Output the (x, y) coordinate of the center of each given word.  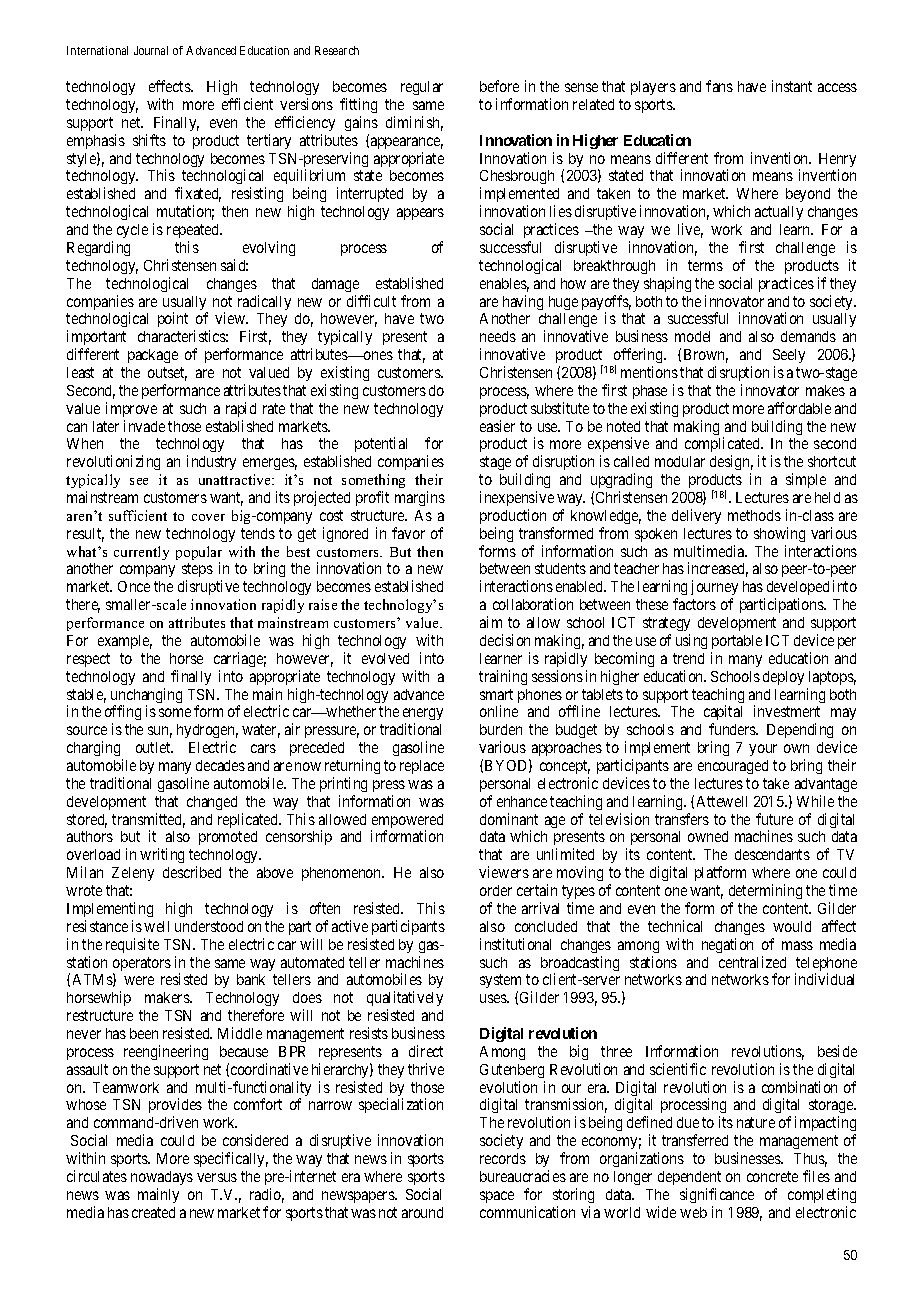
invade (144, 426)
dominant (509, 819)
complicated (723, 446)
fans (719, 86)
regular (422, 88)
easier (497, 426)
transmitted (148, 820)
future (774, 819)
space (497, 1197)
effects (170, 86)
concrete (772, 1176)
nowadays (162, 1178)
